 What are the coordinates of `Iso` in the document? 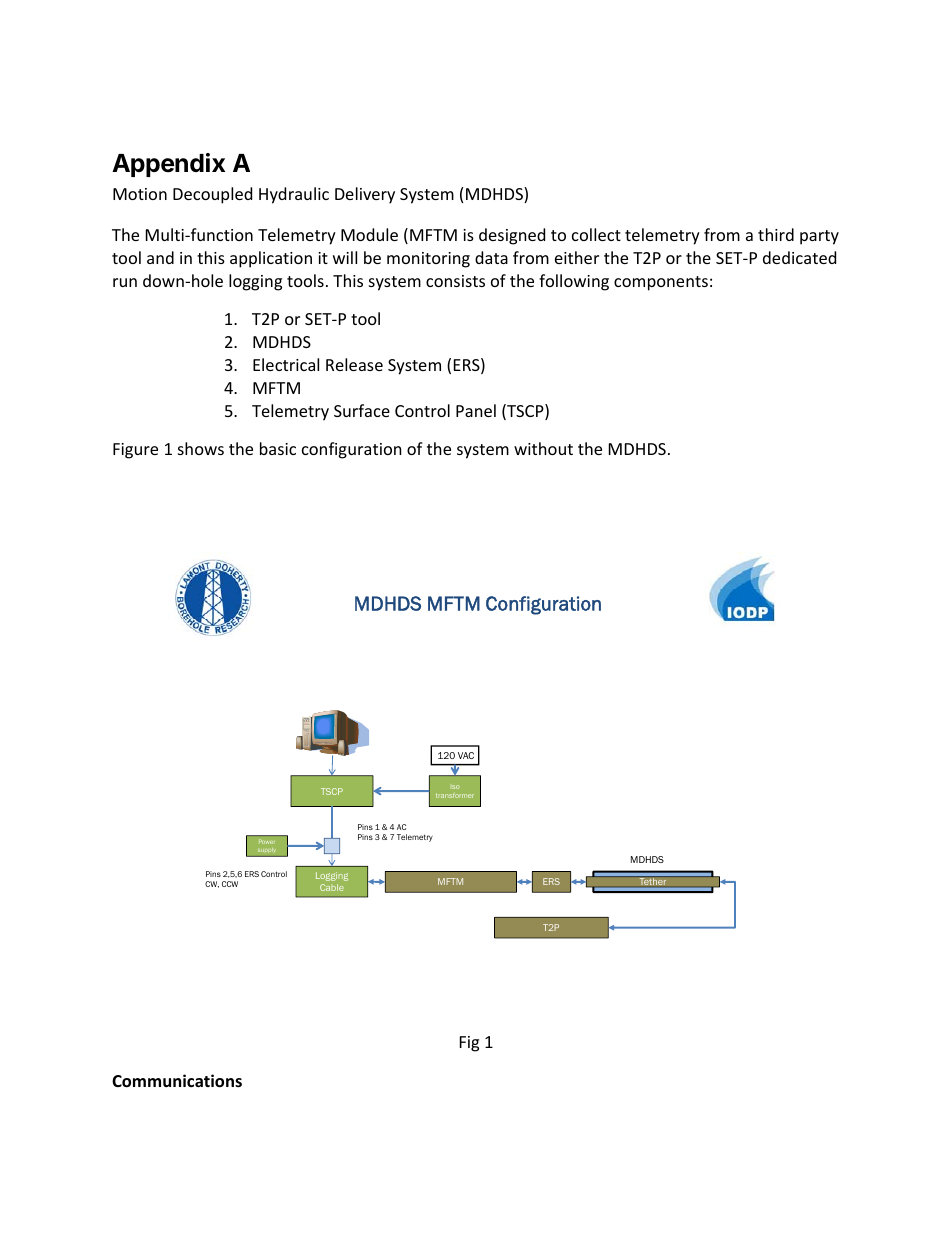 It's located at (455, 787).
